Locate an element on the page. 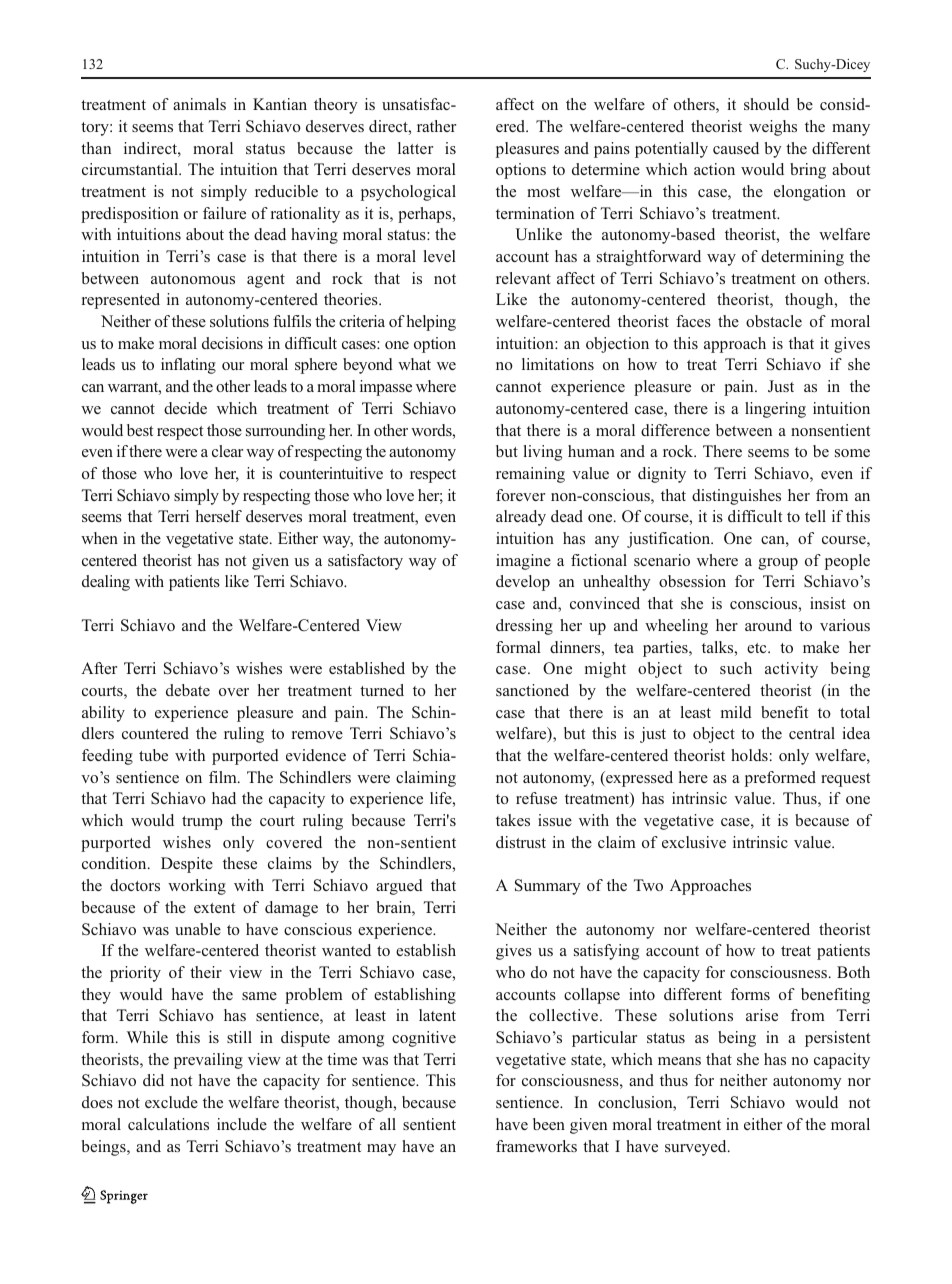  what is located at coordinates (414, 364).
